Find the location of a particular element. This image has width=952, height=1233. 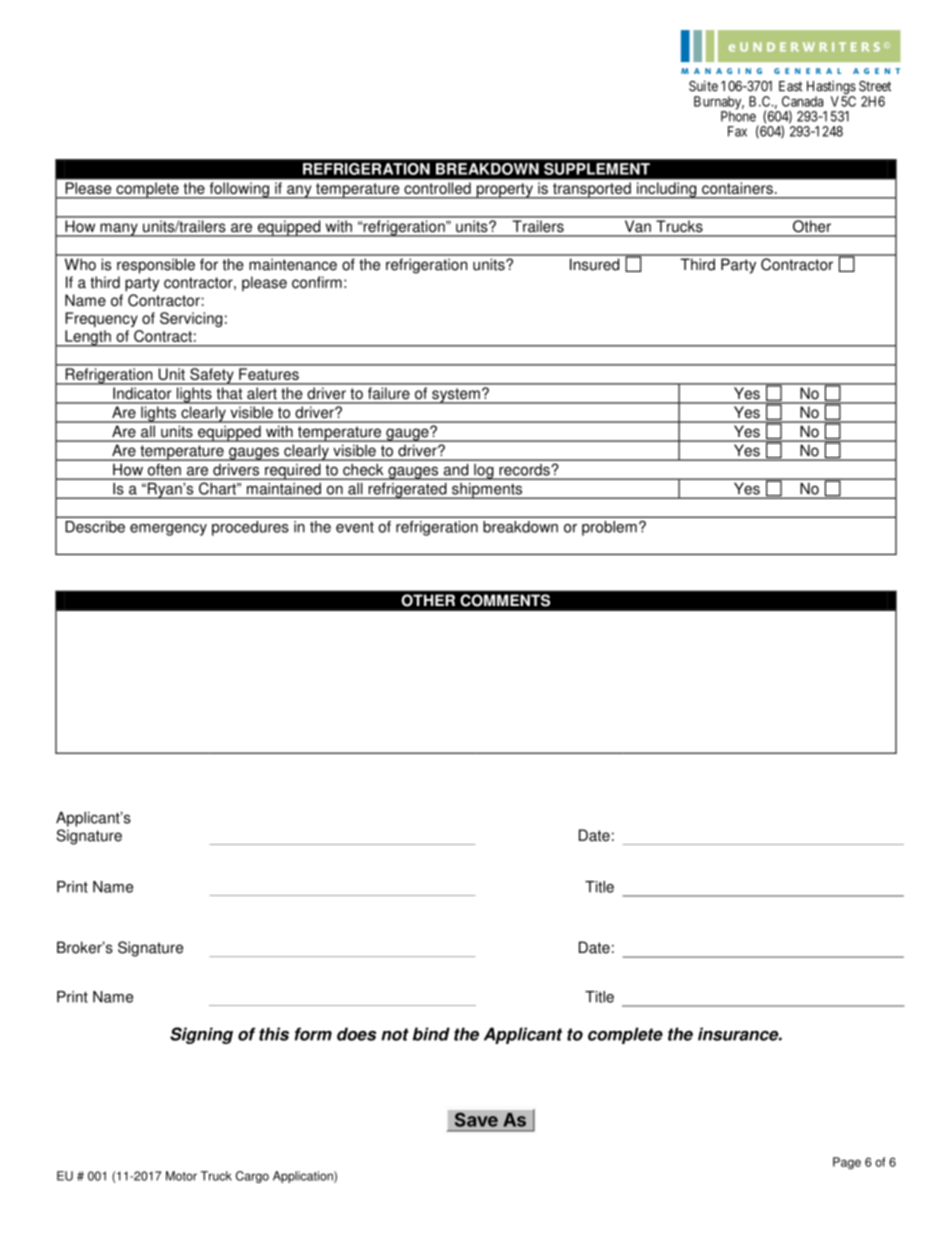

system is located at coordinates (456, 396).
